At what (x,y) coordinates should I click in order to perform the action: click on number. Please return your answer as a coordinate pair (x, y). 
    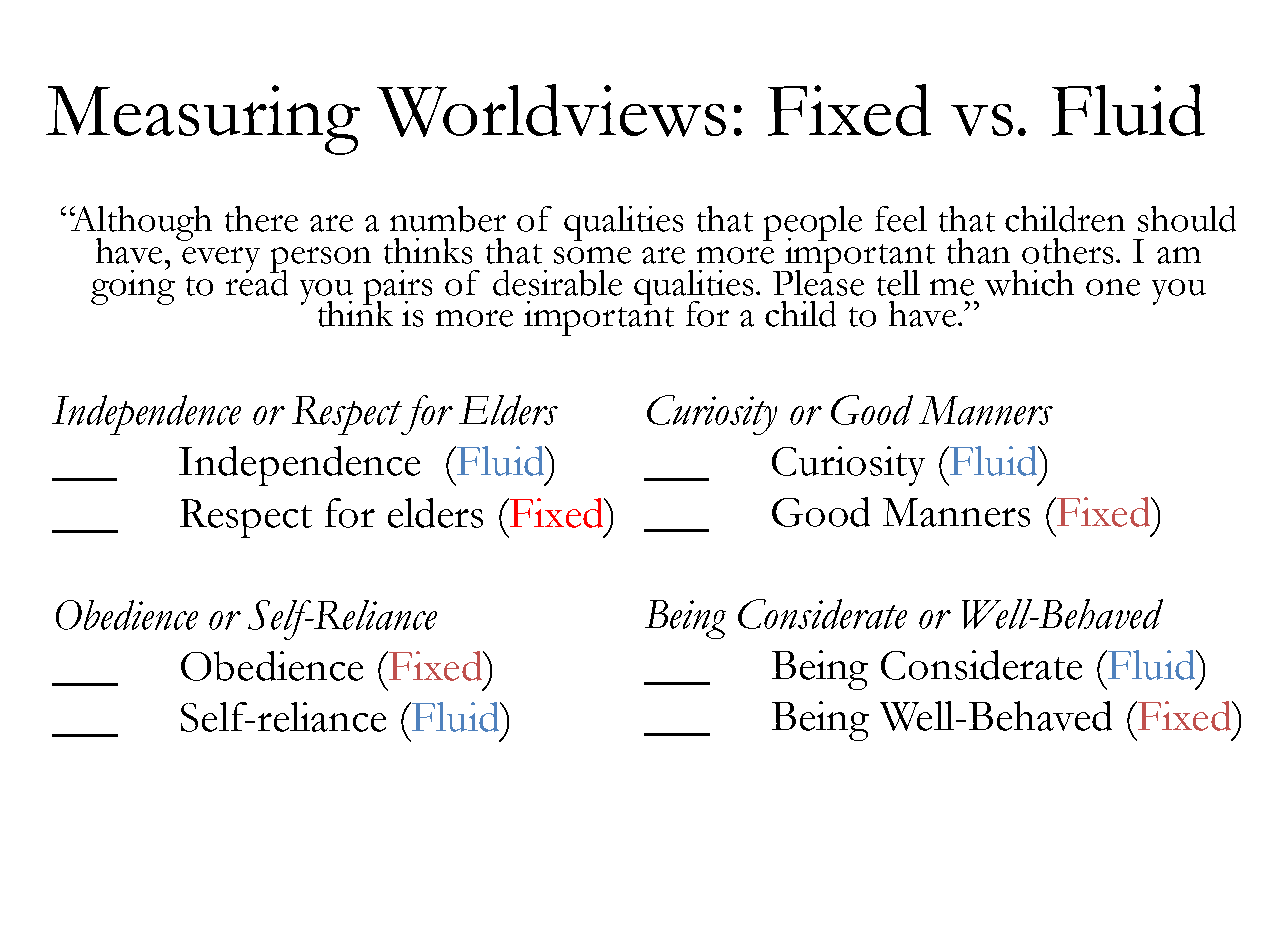
    Looking at the image, I should click on (448, 219).
